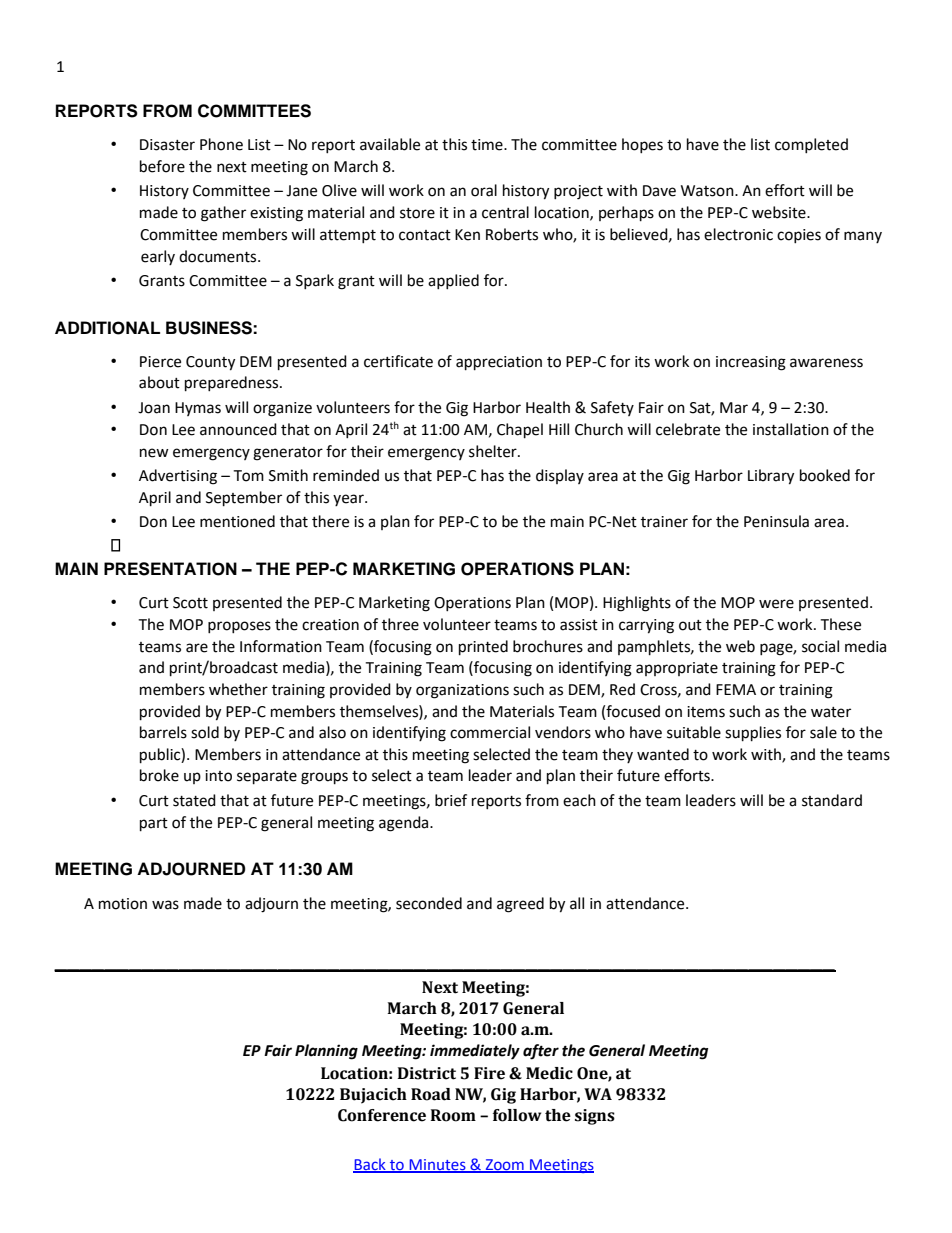 The image size is (952, 1233). I want to click on website, so click(780, 212).
